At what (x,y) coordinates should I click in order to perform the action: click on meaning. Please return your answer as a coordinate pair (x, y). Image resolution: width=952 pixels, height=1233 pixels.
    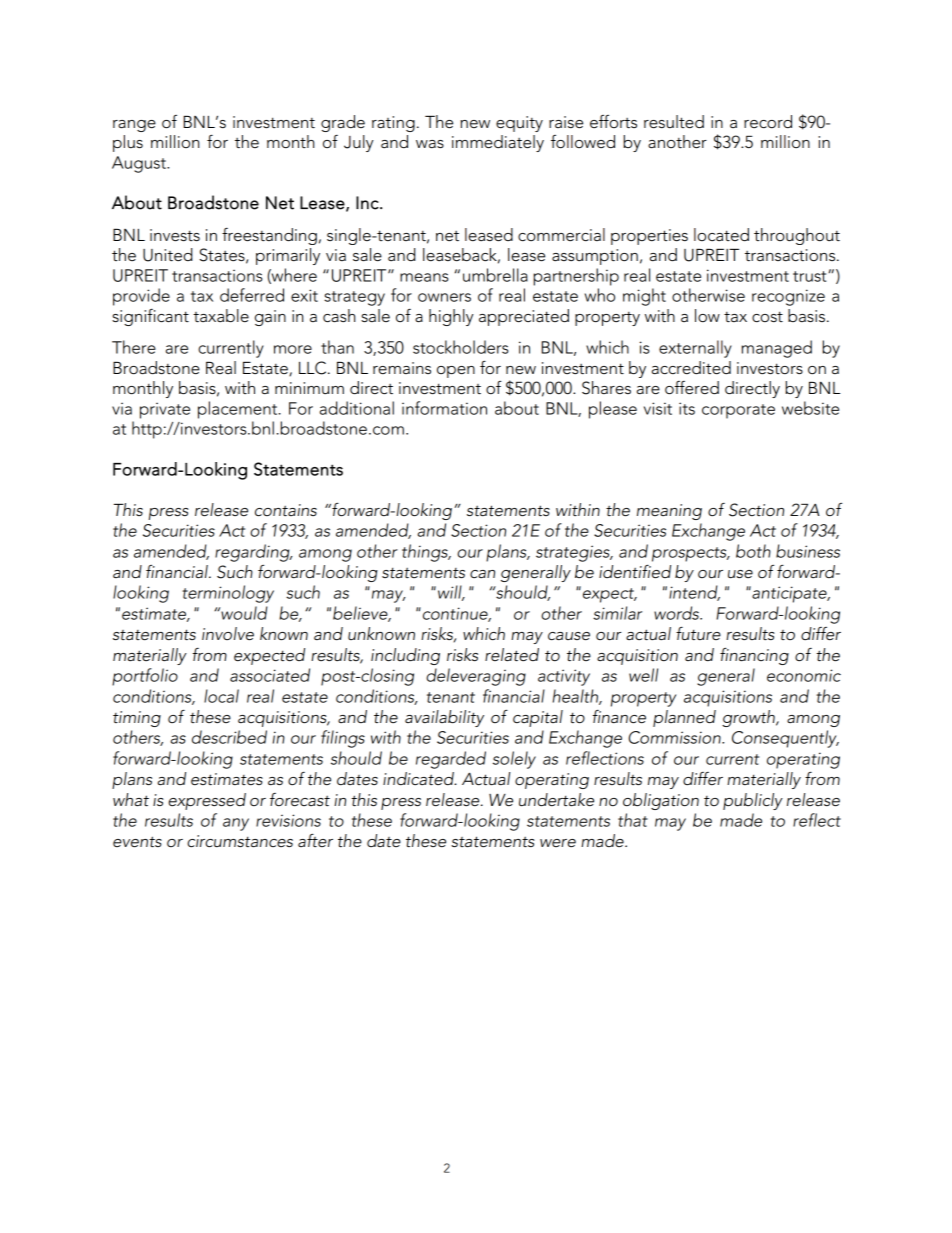
    Looking at the image, I should click on (669, 512).
